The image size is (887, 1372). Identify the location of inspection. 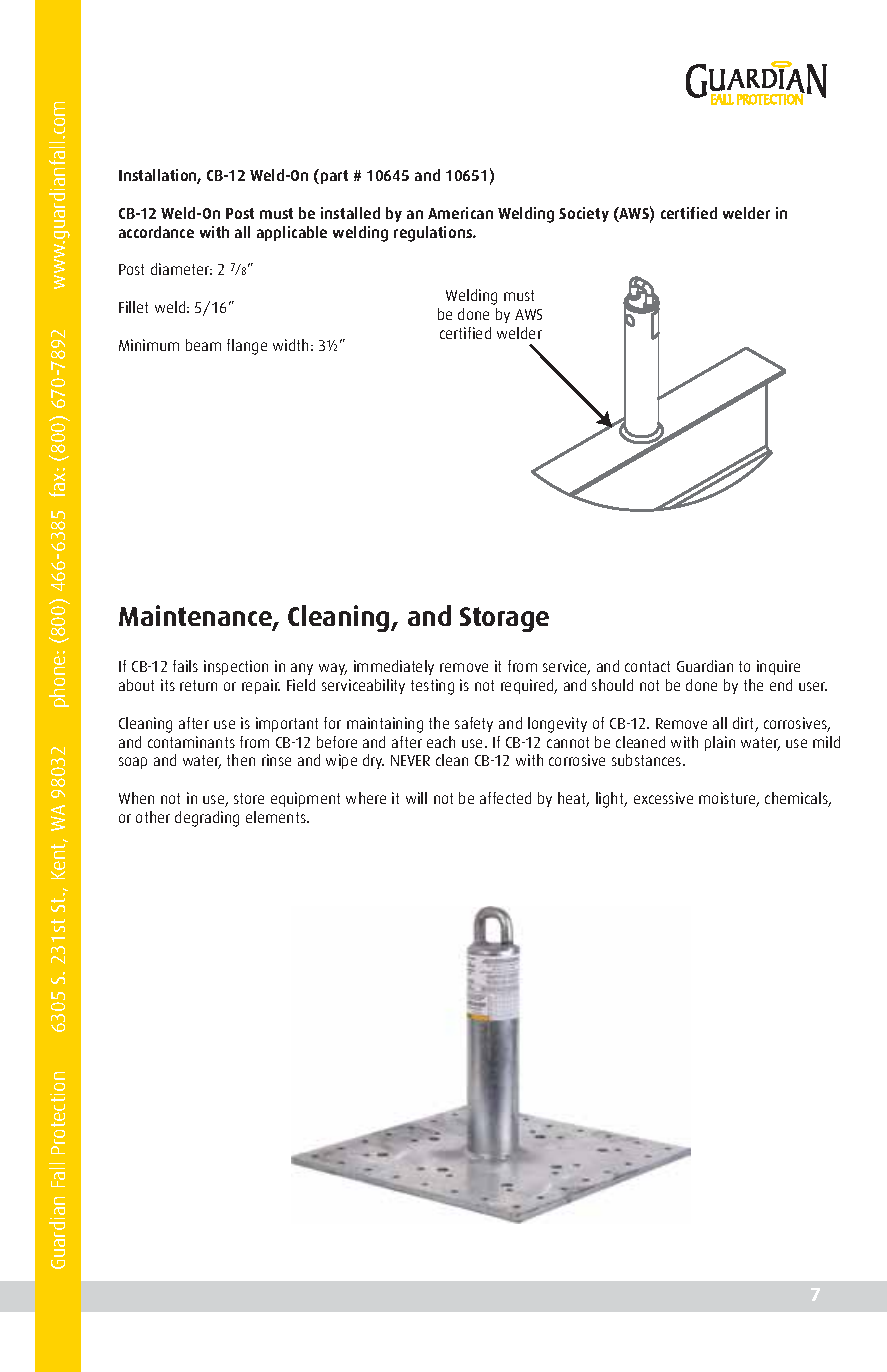
(236, 667).
